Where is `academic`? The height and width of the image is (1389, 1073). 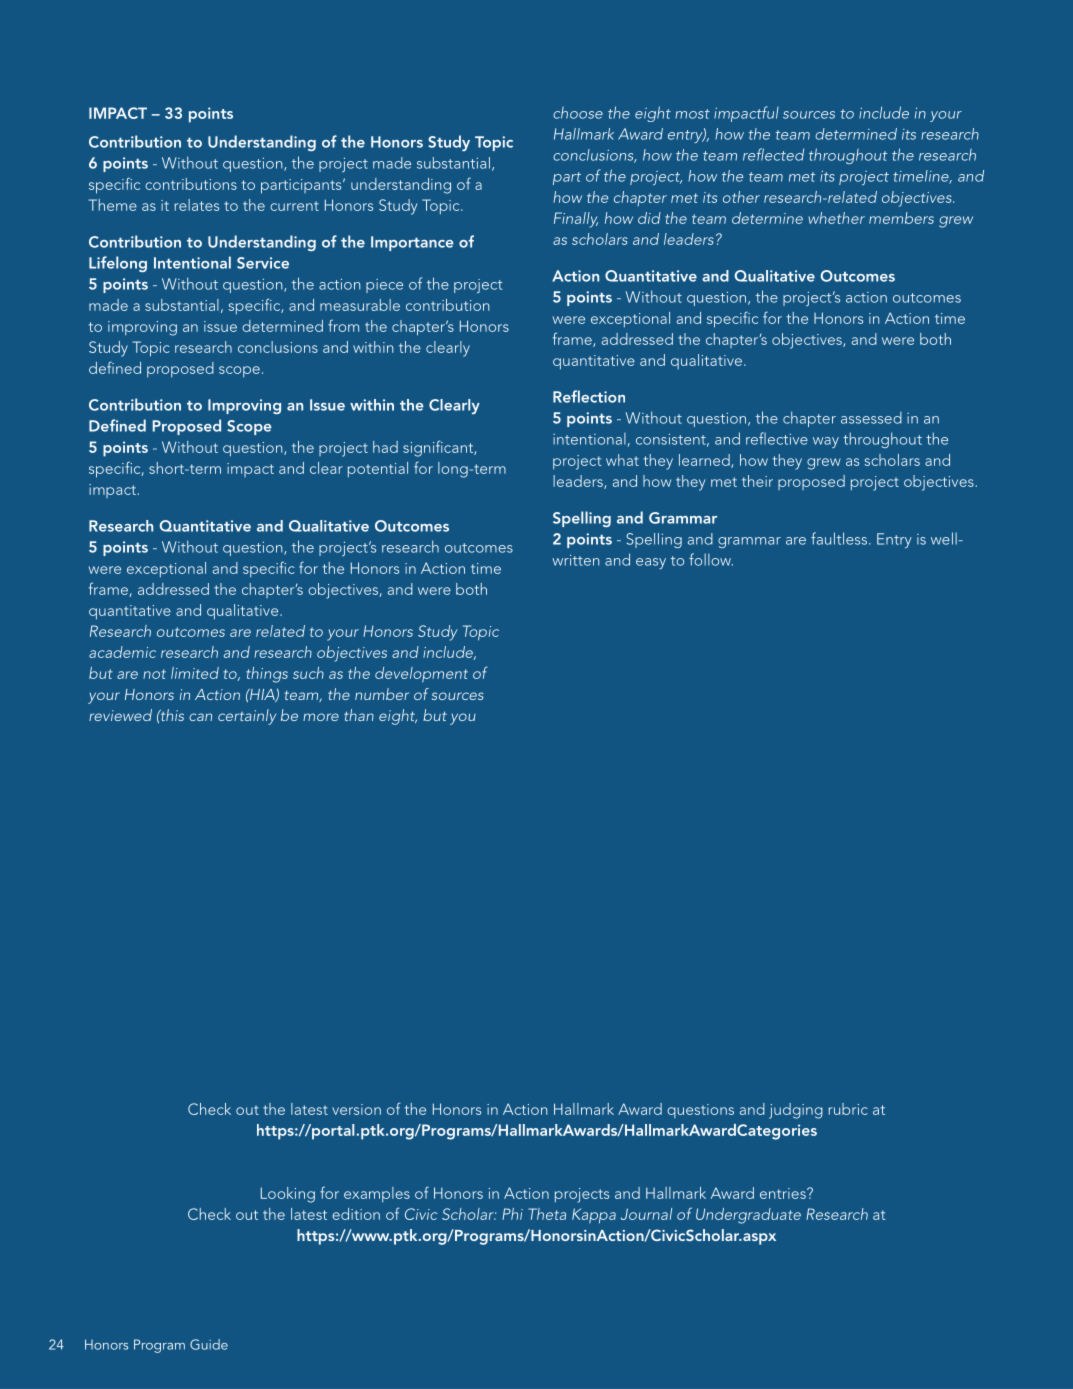
academic is located at coordinates (122, 652).
